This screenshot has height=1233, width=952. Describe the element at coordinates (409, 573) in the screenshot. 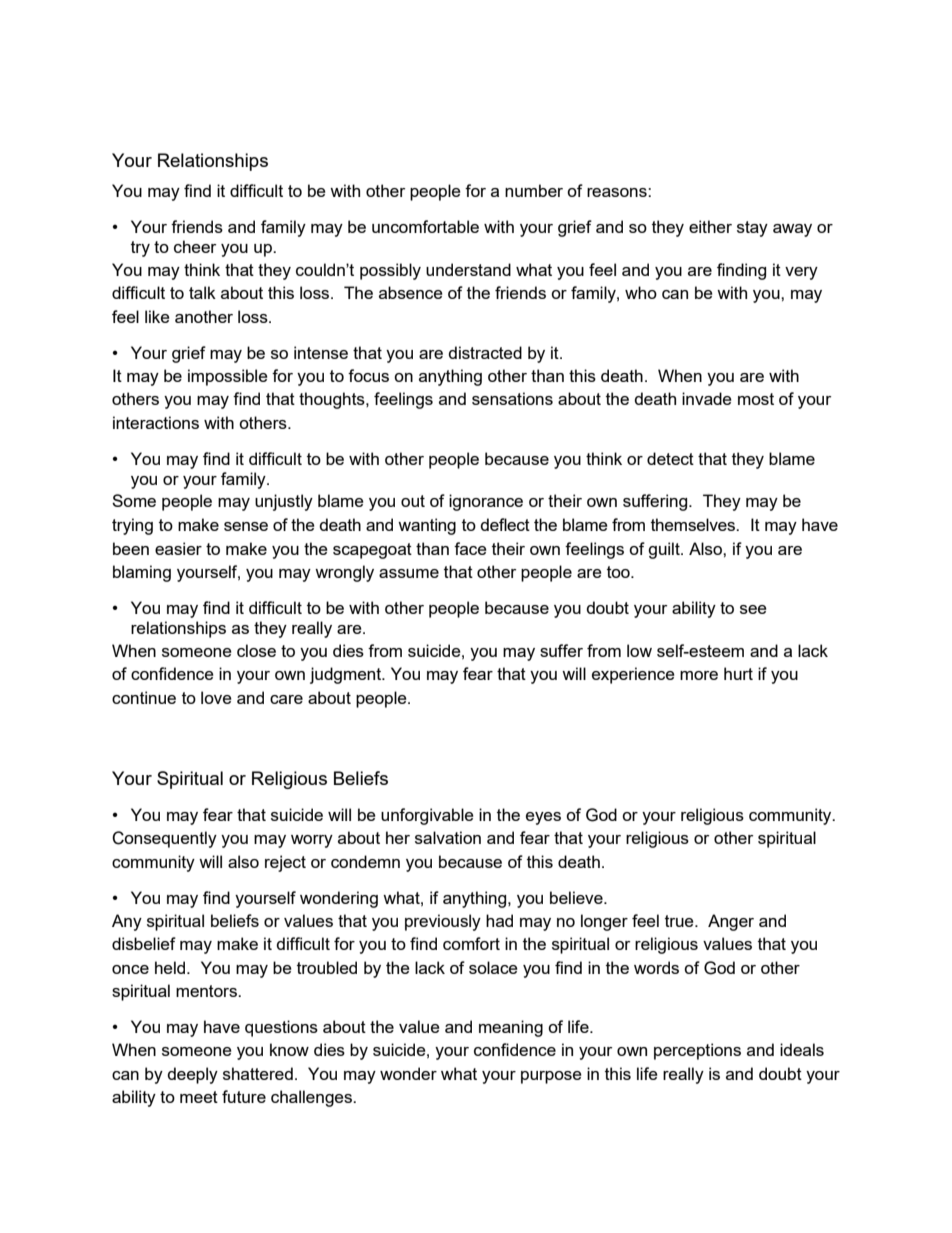

I see `assume` at that location.
